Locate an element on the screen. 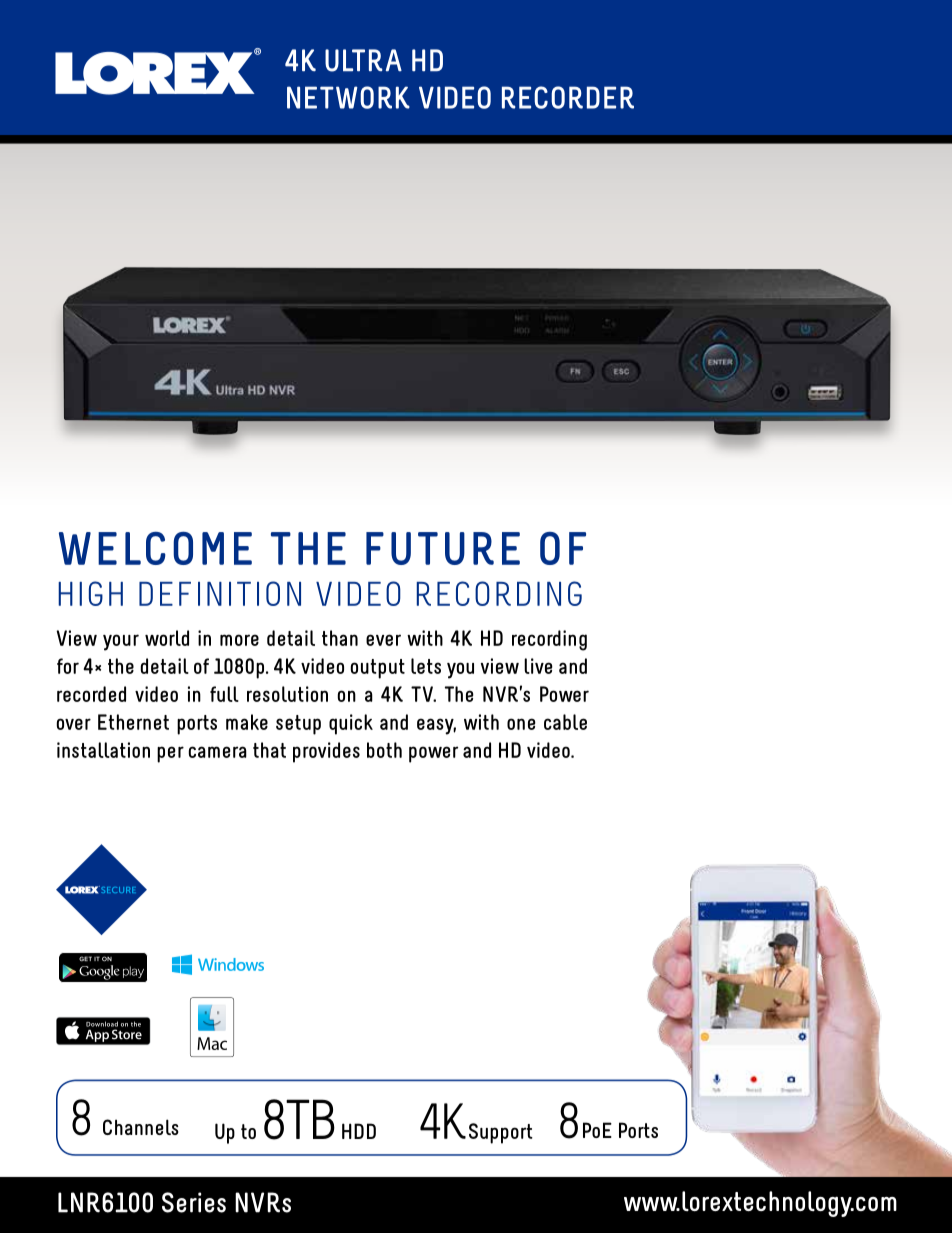  WELCOME is located at coordinates (155, 548).
